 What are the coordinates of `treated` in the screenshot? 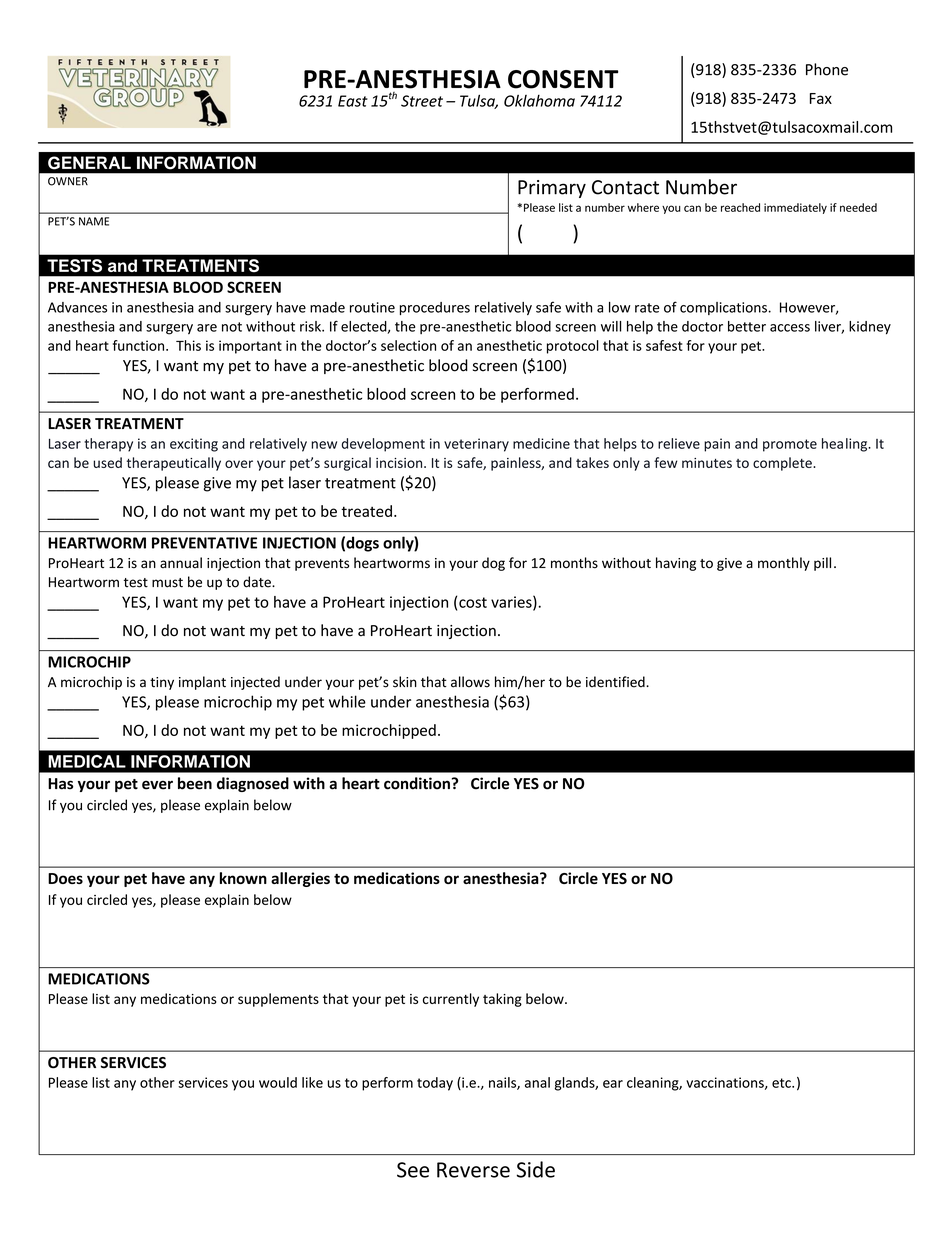 It's located at (366, 511).
